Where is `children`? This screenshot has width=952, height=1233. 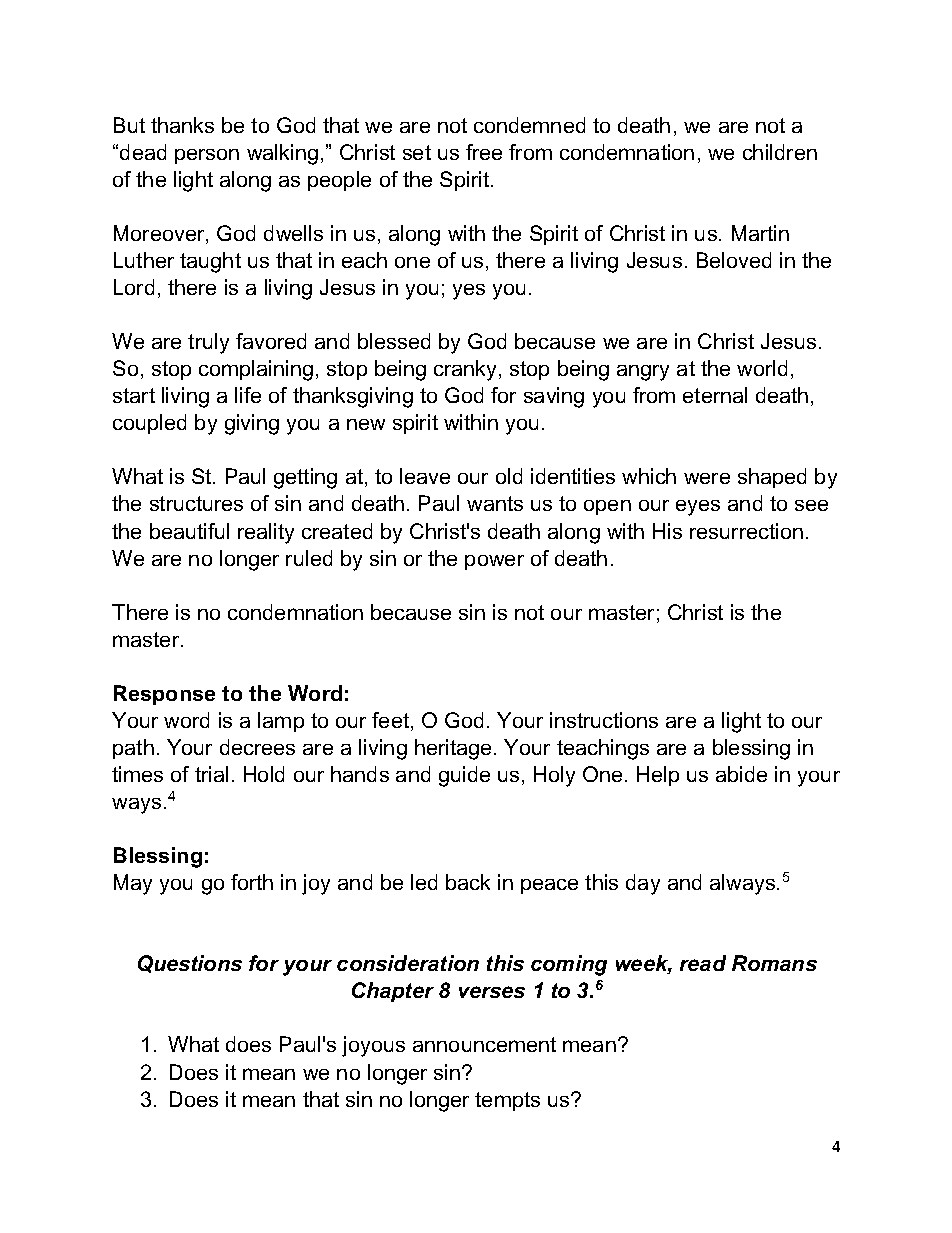
children is located at coordinates (780, 152).
